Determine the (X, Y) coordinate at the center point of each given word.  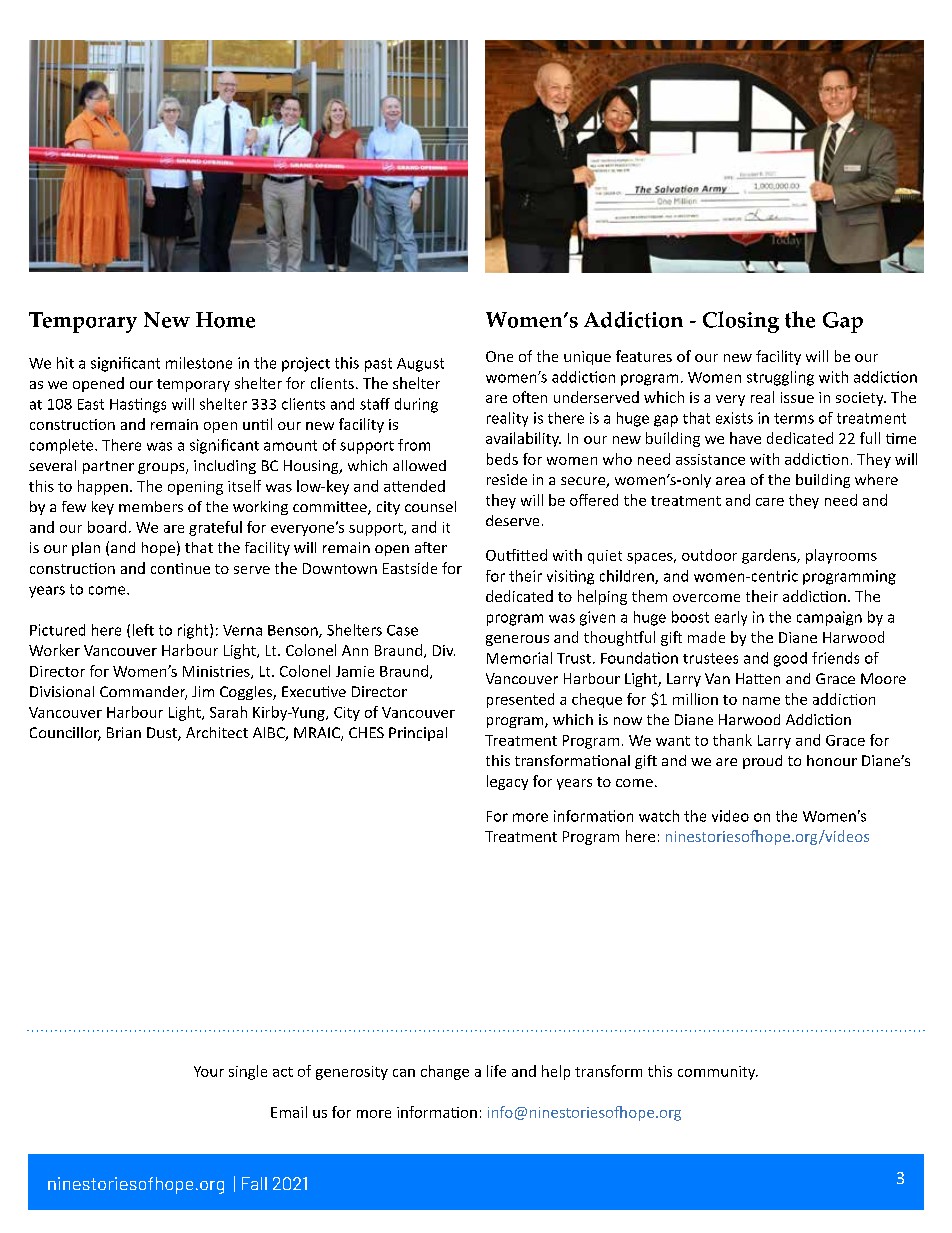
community (718, 1073)
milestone (199, 363)
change (445, 1072)
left (143, 630)
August (420, 365)
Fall (254, 1183)
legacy (507, 782)
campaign (829, 618)
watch (659, 816)
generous (517, 640)
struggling (780, 378)
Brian (124, 732)
